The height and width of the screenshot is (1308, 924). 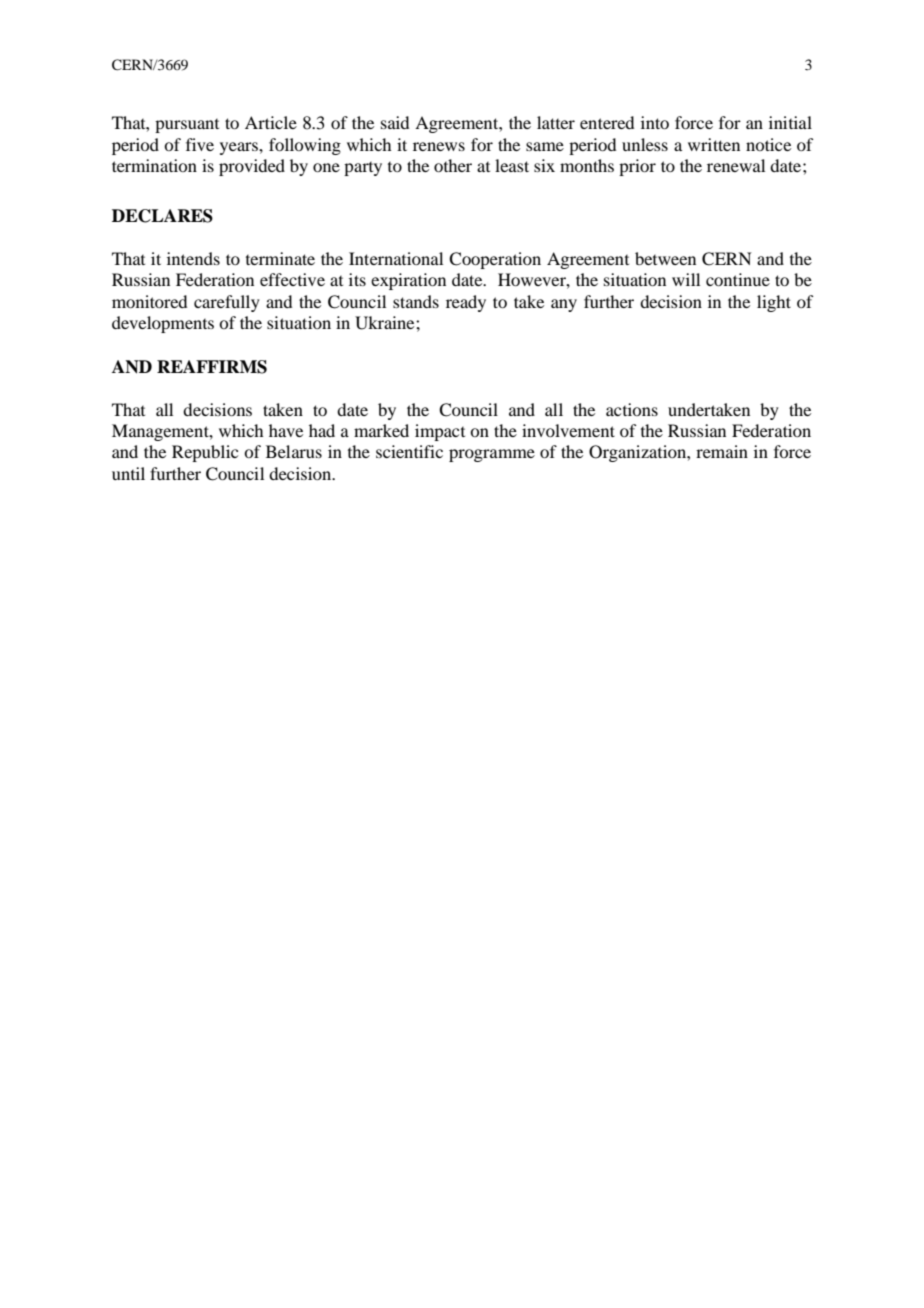 What do you see at coordinates (495, 260) in the screenshot?
I see `Cooperation` at bounding box center [495, 260].
